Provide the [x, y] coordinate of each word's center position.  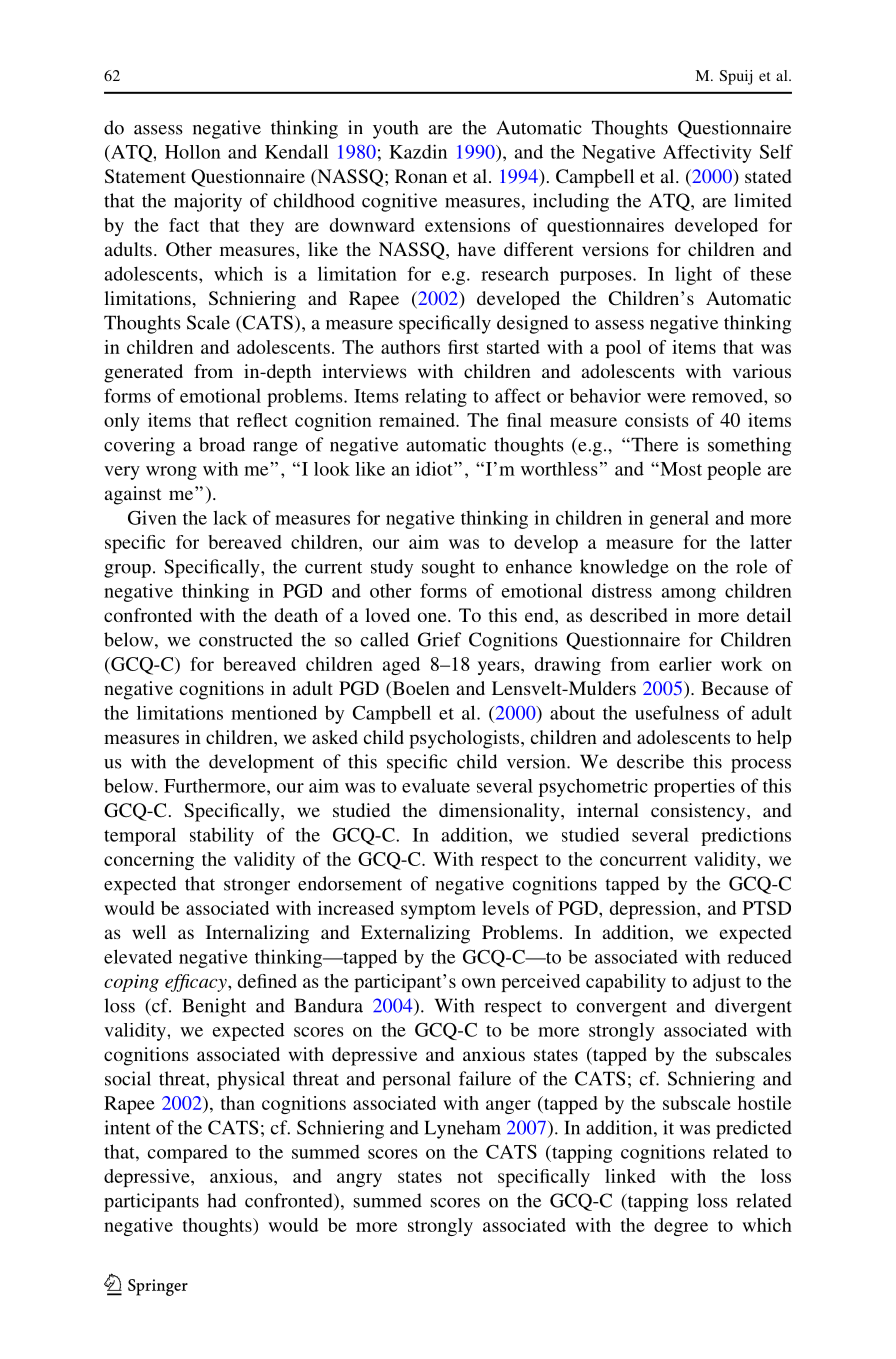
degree [681, 1227]
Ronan [421, 176]
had [221, 1200]
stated [768, 176]
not [470, 1177]
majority [208, 202]
